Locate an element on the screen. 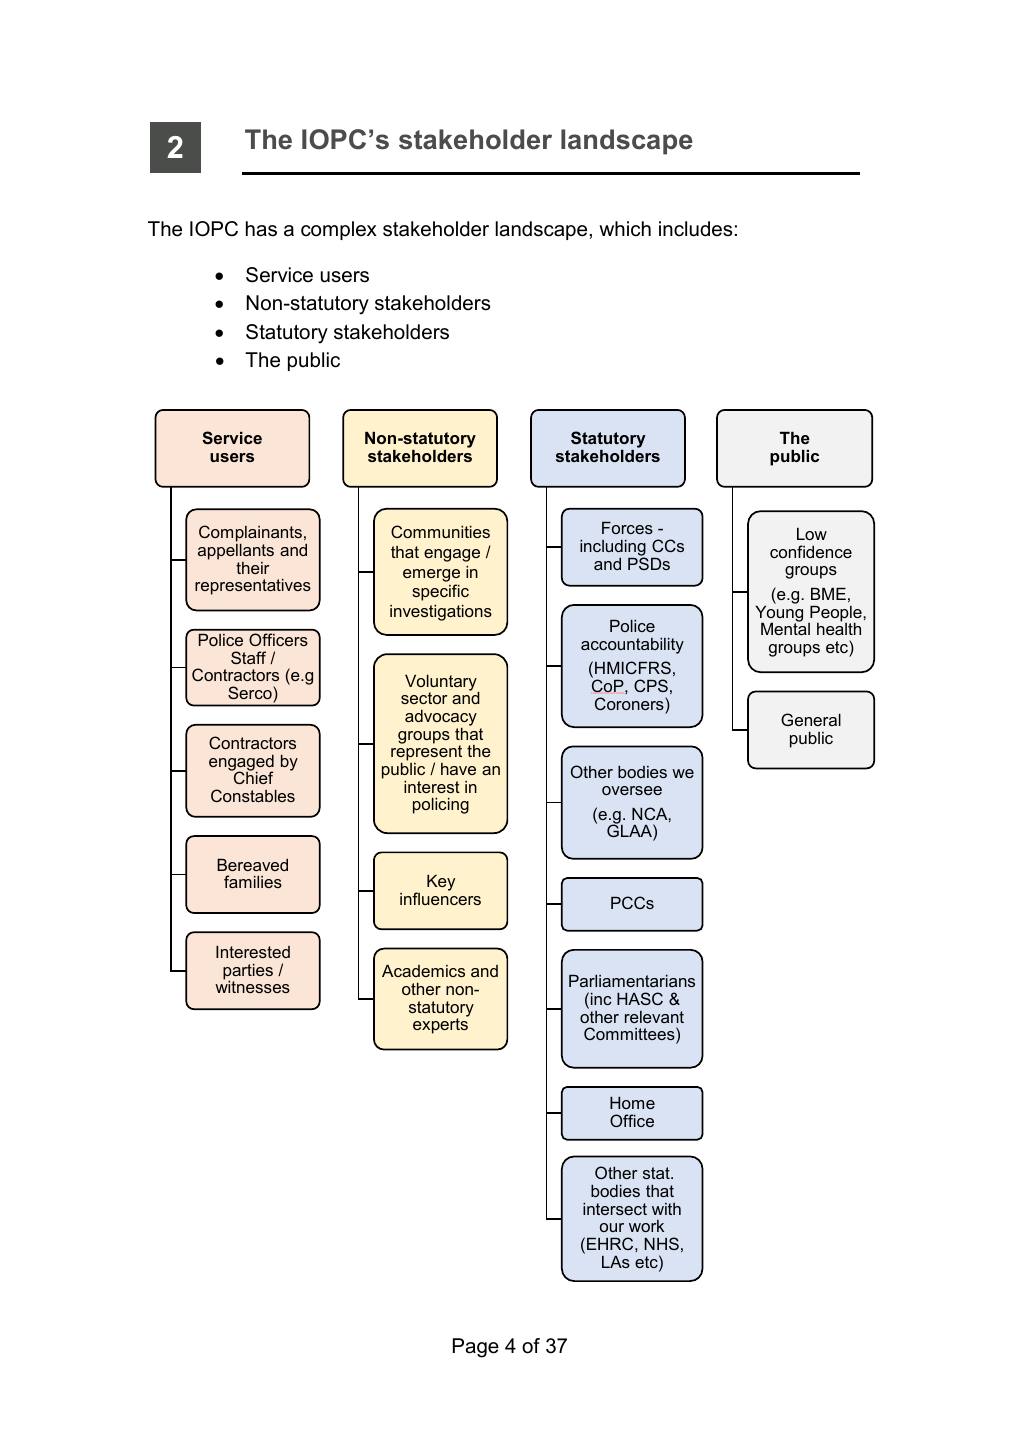 This screenshot has width=1019, height=1441. includes is located at coordinates (695, 229).
